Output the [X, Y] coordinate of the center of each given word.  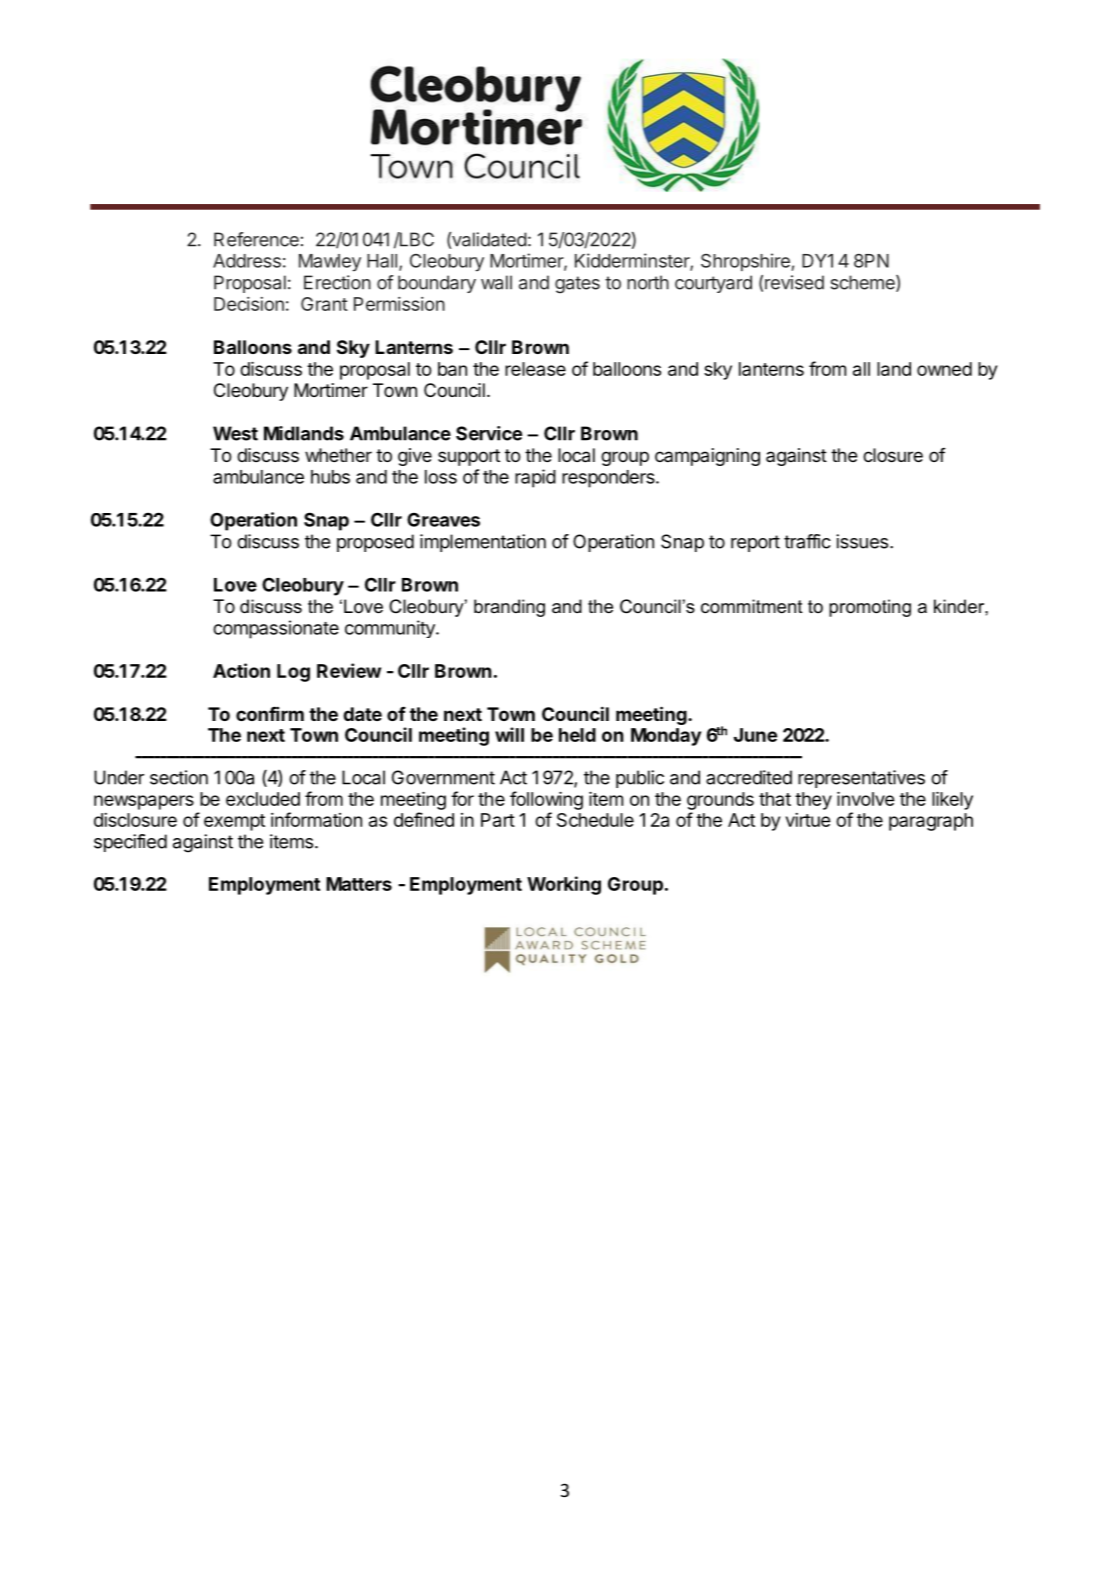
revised [794, 282]
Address [247, 261]
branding [509, 608]
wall [496, 282]
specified [130, 843]
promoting [870, 608]
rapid [535, 478]
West [235, 433]
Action [241, 670]
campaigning [707, 457]
